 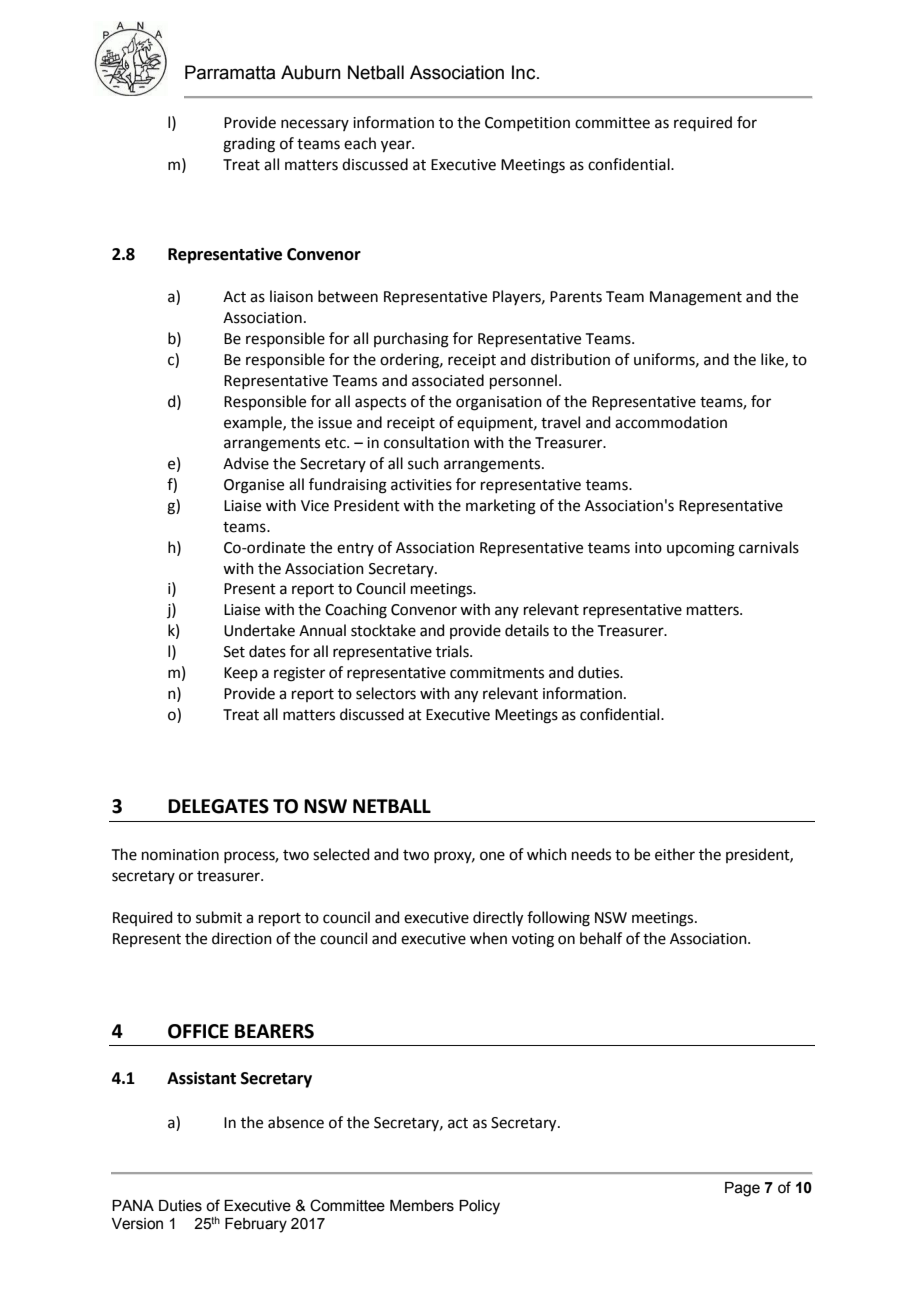 What do you see at coordinates (701, 549) in the screenshot?
I see `upcoming` at bounding box center [701, 549].
